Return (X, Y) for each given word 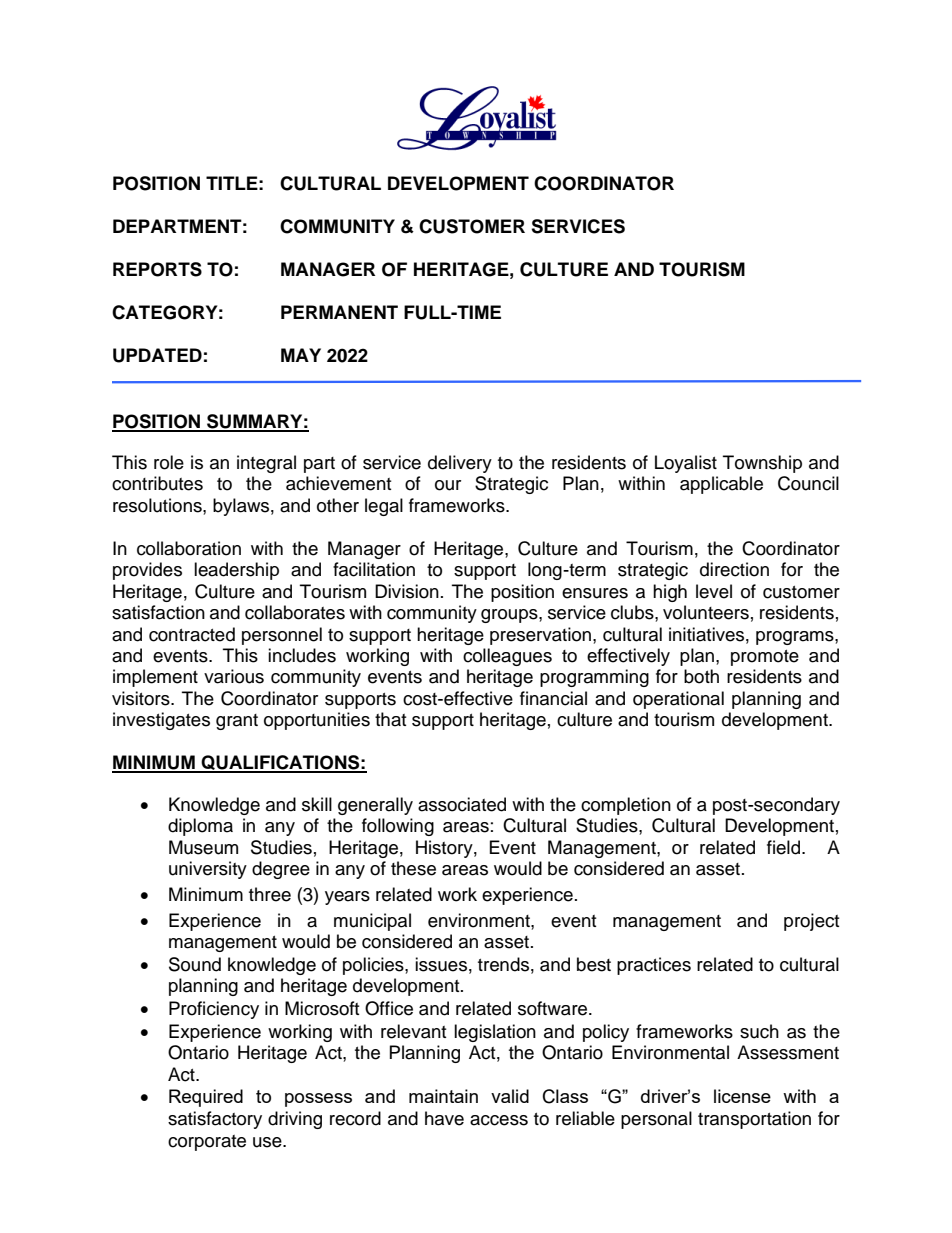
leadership (236, 571)
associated (462, 804)
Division (407, 591)
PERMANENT (339, 312)
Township (762, 464)
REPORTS (157, 269)
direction (734, 569)
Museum (203, 847)
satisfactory (215, 1120)
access (499, 1120)
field (785, 847)
